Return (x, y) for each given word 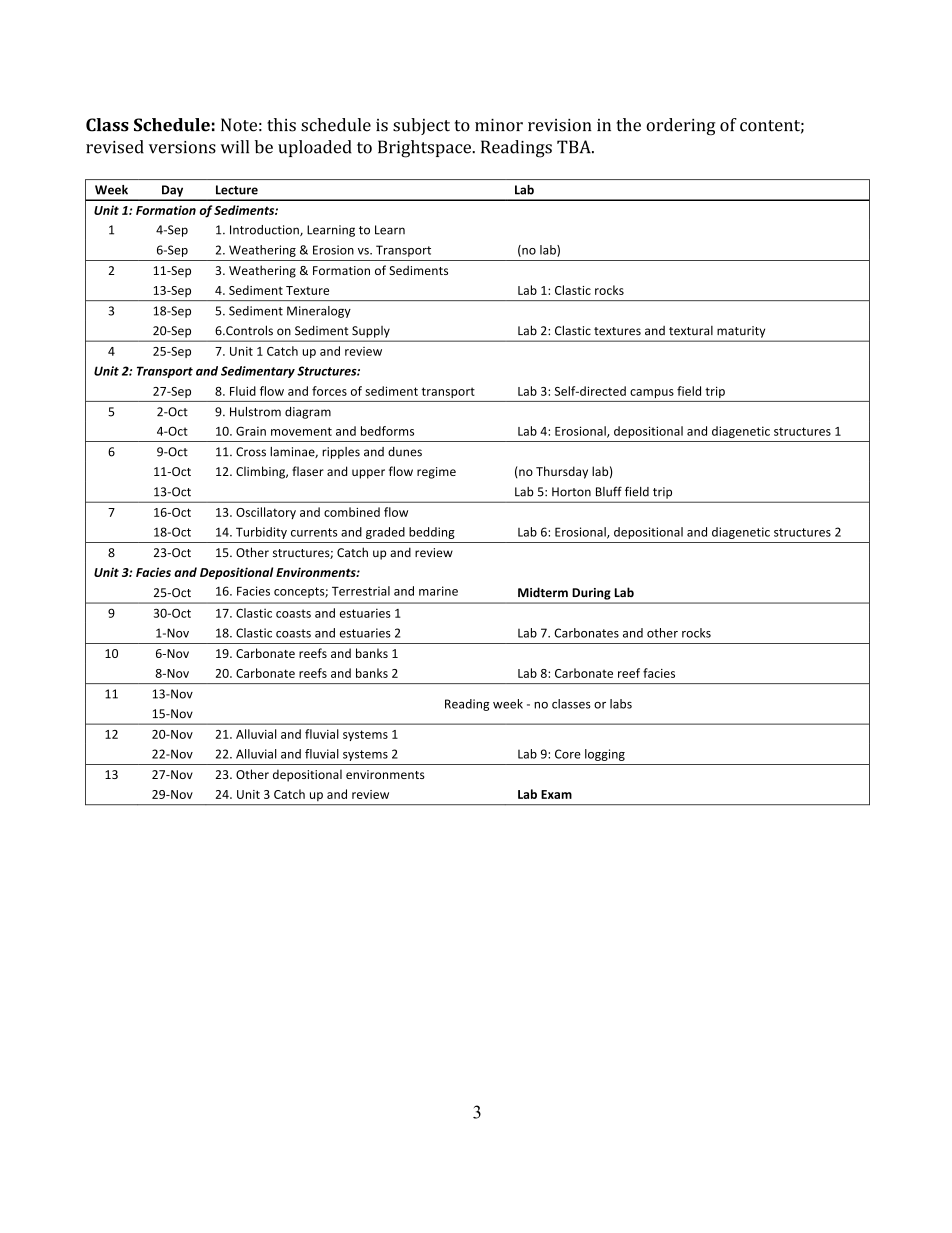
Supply (371, 332)
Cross (251, 452)
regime (436, 473)
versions (182, 147)
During (591, 594)
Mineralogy (319, 312)
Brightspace (426, 149)
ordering (680, 126)
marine (438, 591)
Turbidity (261, 533)
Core (568, 754)
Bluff (609, 491)
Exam (556, 794)
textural (691, 331)
